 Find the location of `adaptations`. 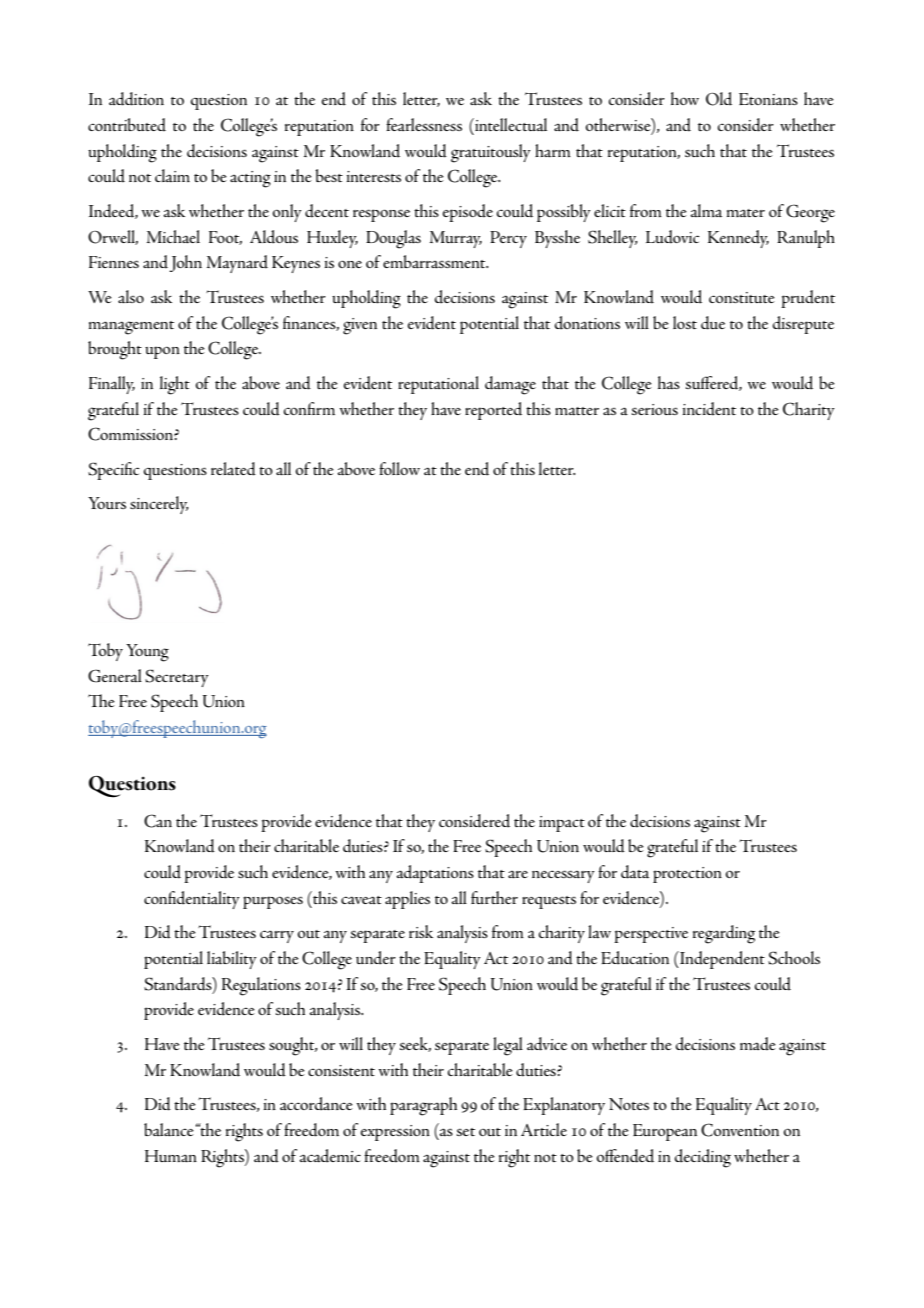

adaptations is located at coordinates (435, 874).
